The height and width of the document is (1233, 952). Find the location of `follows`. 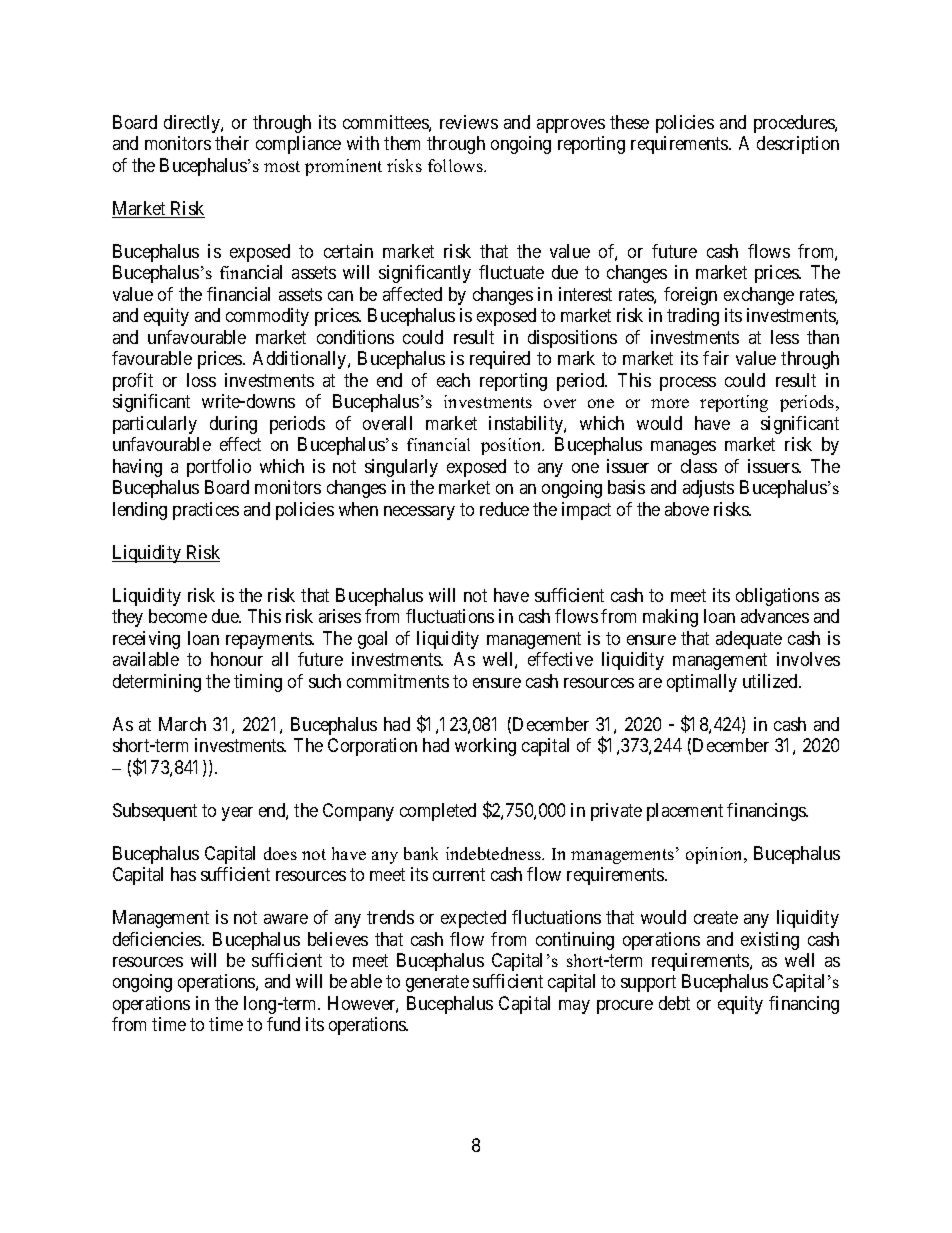

follows is located at coordinates (456, 165).
